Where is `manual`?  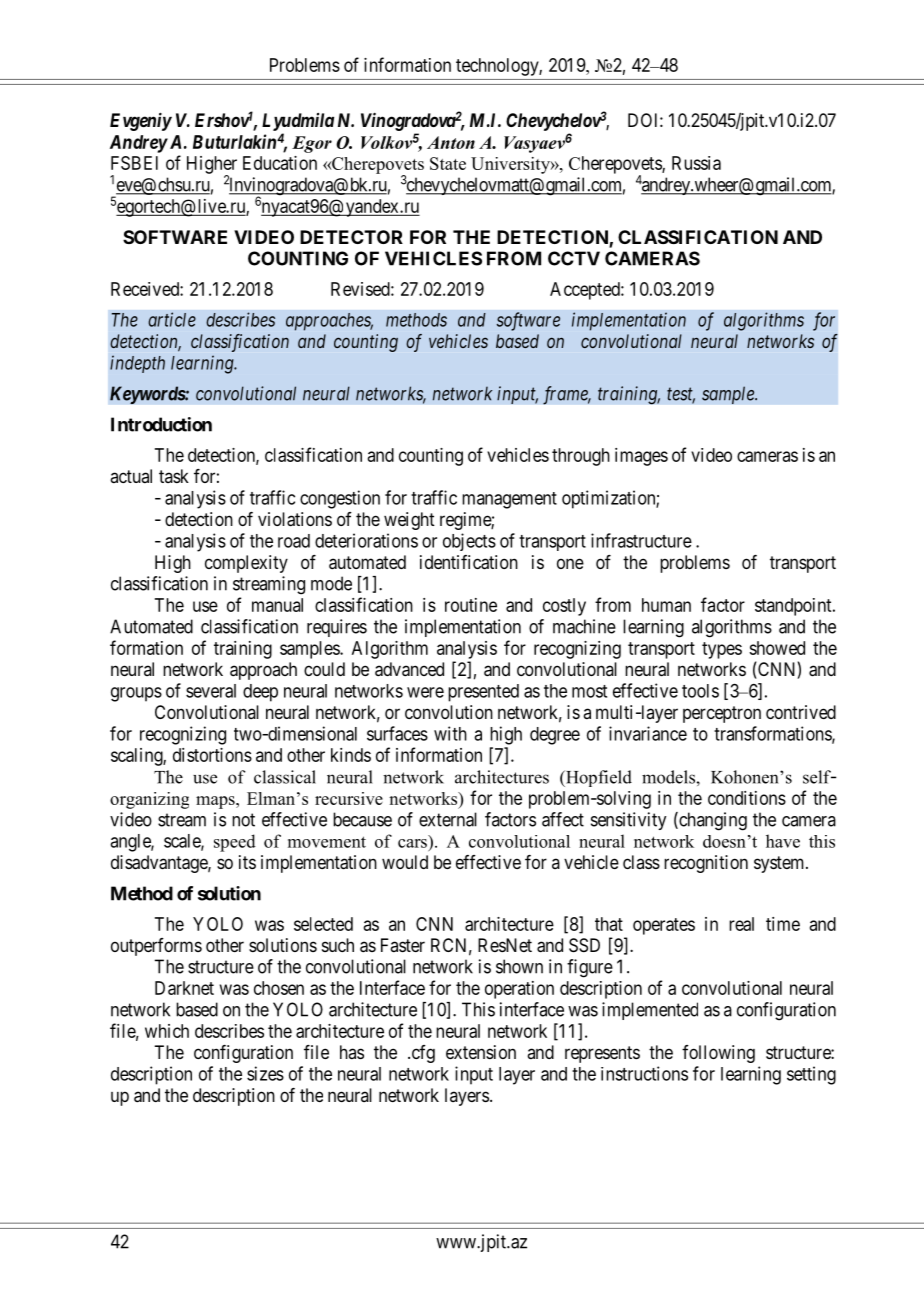
manual is located at coordinates (277, 605).
